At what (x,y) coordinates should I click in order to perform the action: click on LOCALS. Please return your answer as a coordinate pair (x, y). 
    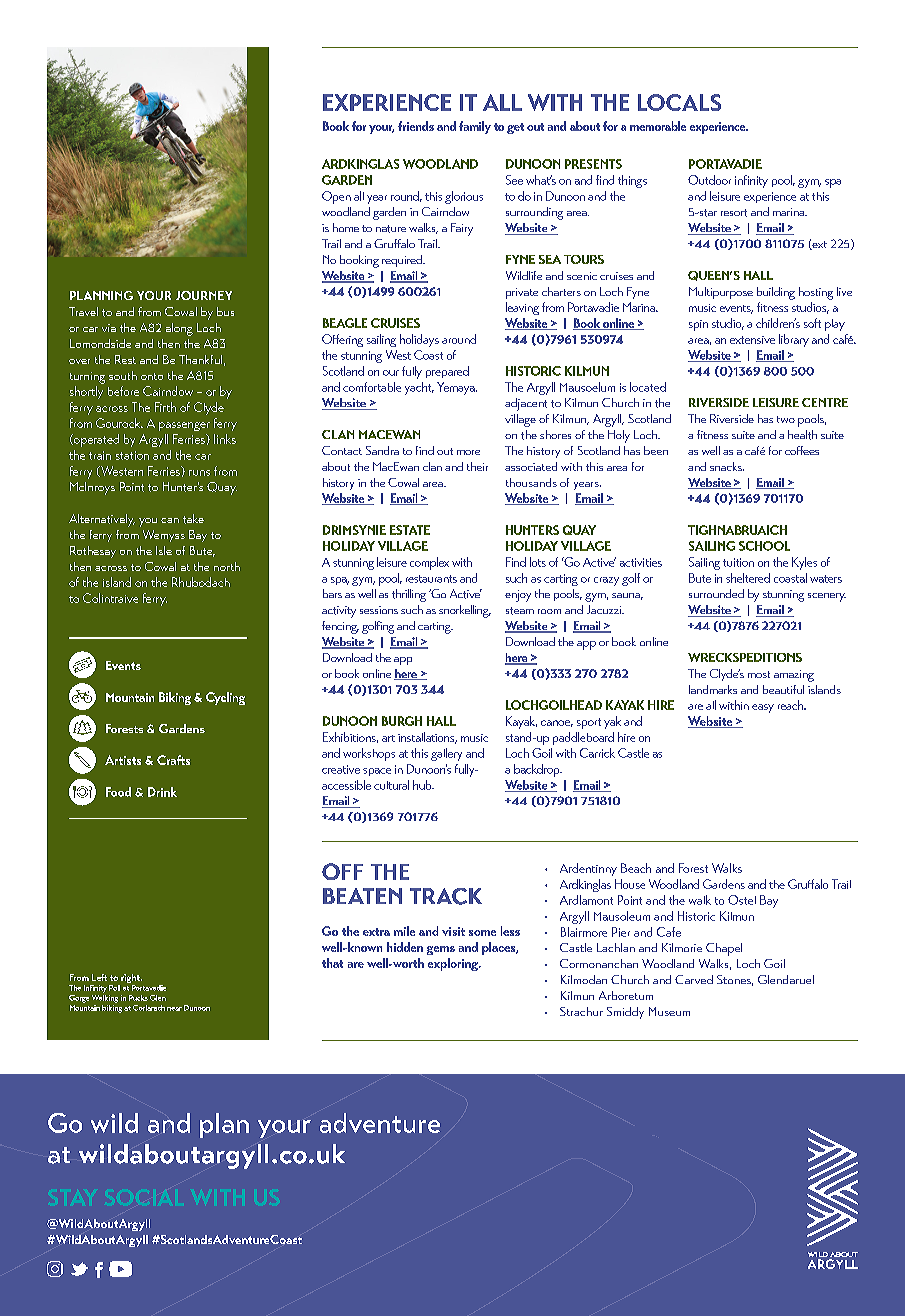
    Looking at the image, I should click on (679, 102).
